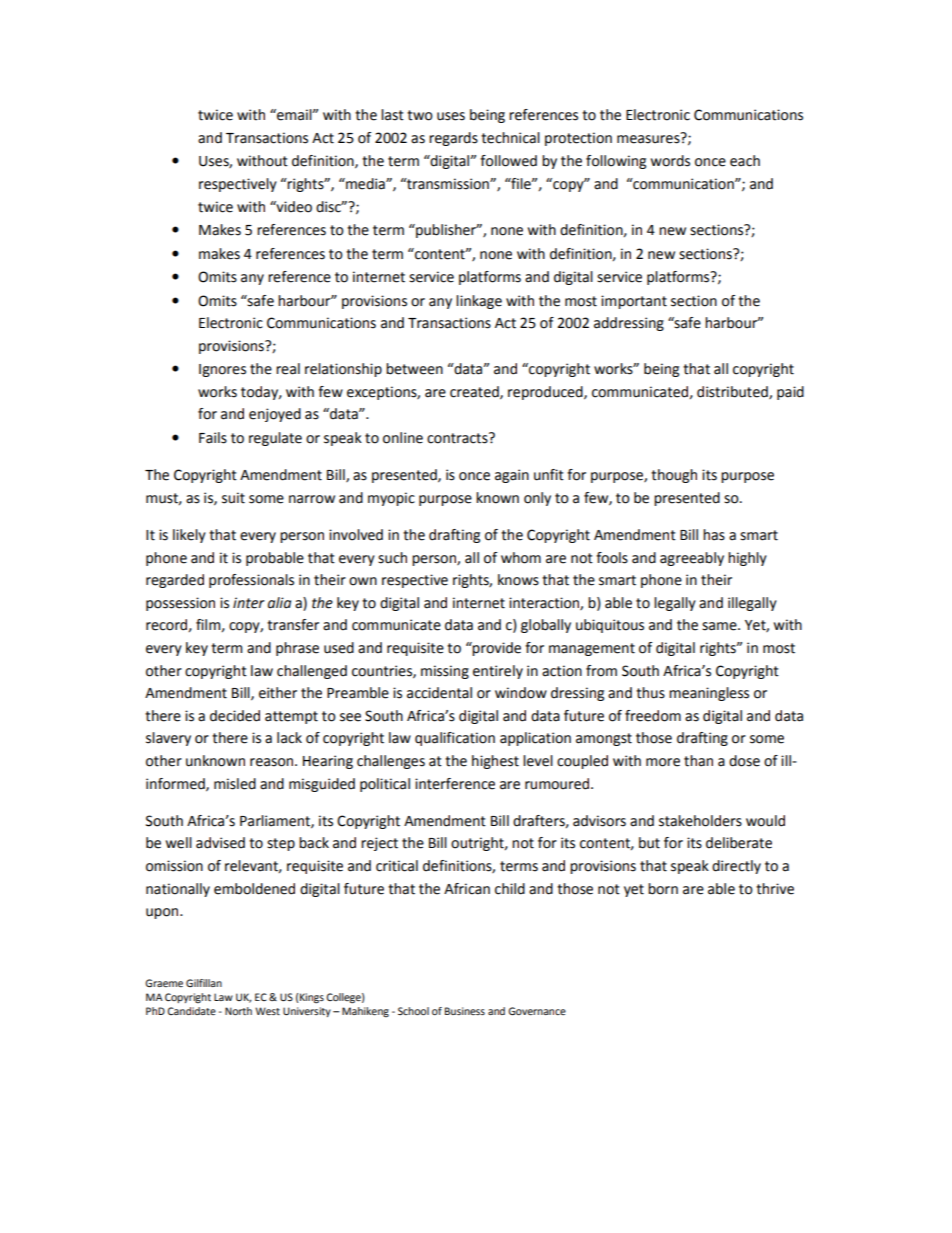  What do you see at coordinates (709, 694) in the document?
I see `meaningless` at bounding box center [709, 694].
